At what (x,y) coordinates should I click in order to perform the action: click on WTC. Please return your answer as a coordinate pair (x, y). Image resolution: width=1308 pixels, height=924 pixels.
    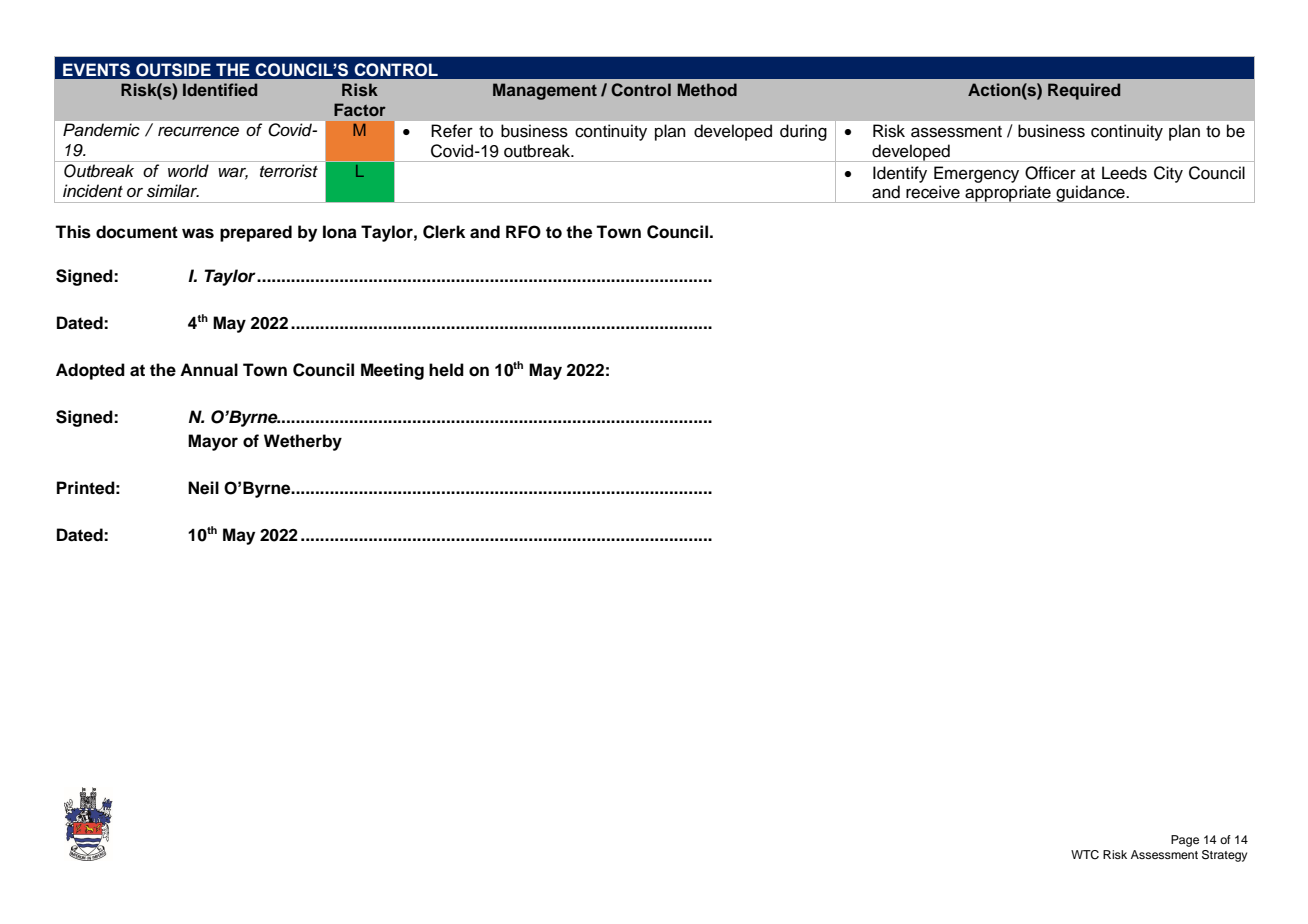
    Looking at the image, I should click on (1085, 855).
